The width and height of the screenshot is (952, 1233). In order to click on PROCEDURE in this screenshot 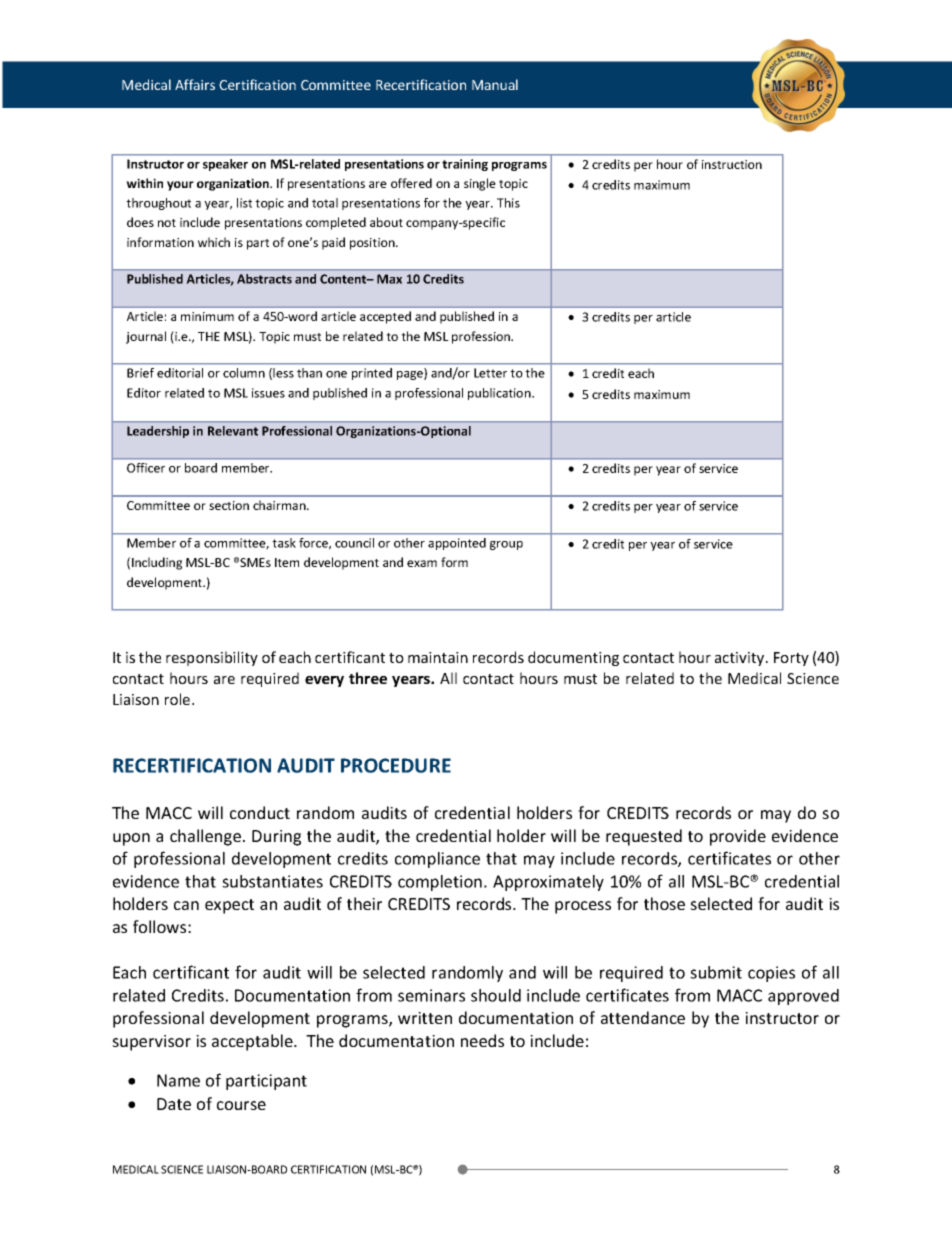, I will do `click(396, 765)`.
